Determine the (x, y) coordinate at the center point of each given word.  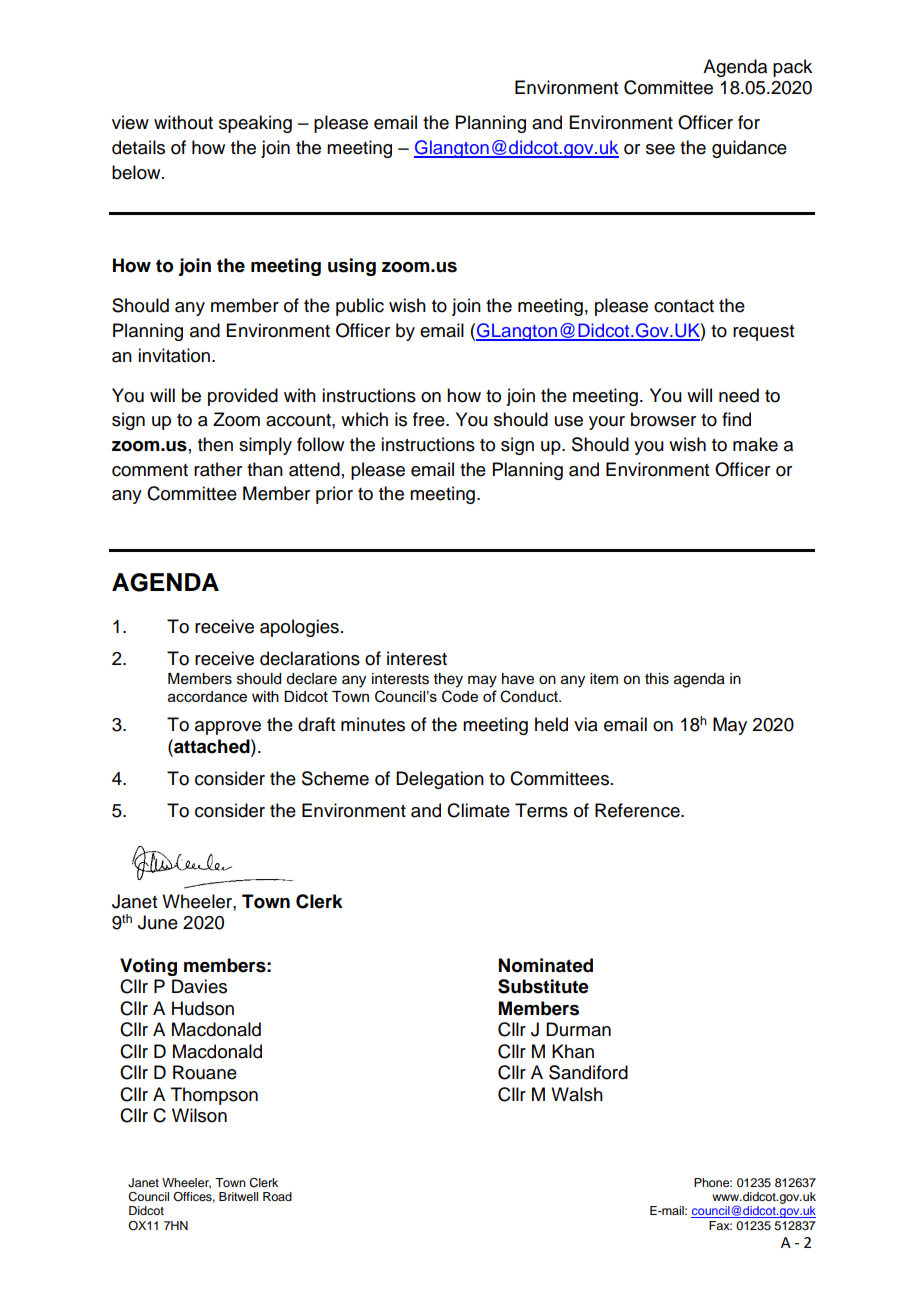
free (430, 419)
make (755, 444)
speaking (255, 124)
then (215, 444)
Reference (638, 810)
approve (228, 728)
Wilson (199, 1115)
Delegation (440, 780)
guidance (749, 149)
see (660, 149)
